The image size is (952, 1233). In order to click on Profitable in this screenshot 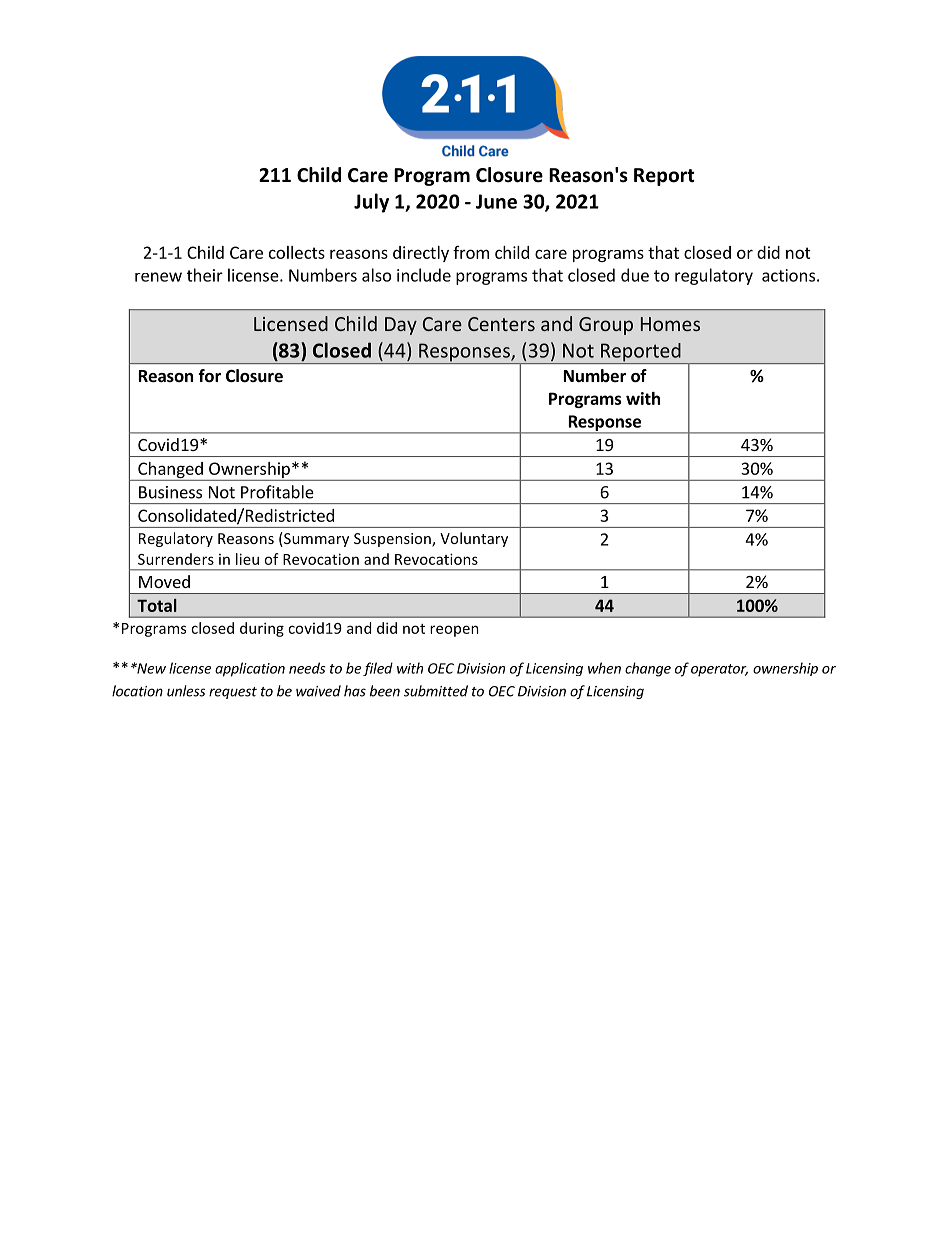, I will do `click(277, 492)`.
